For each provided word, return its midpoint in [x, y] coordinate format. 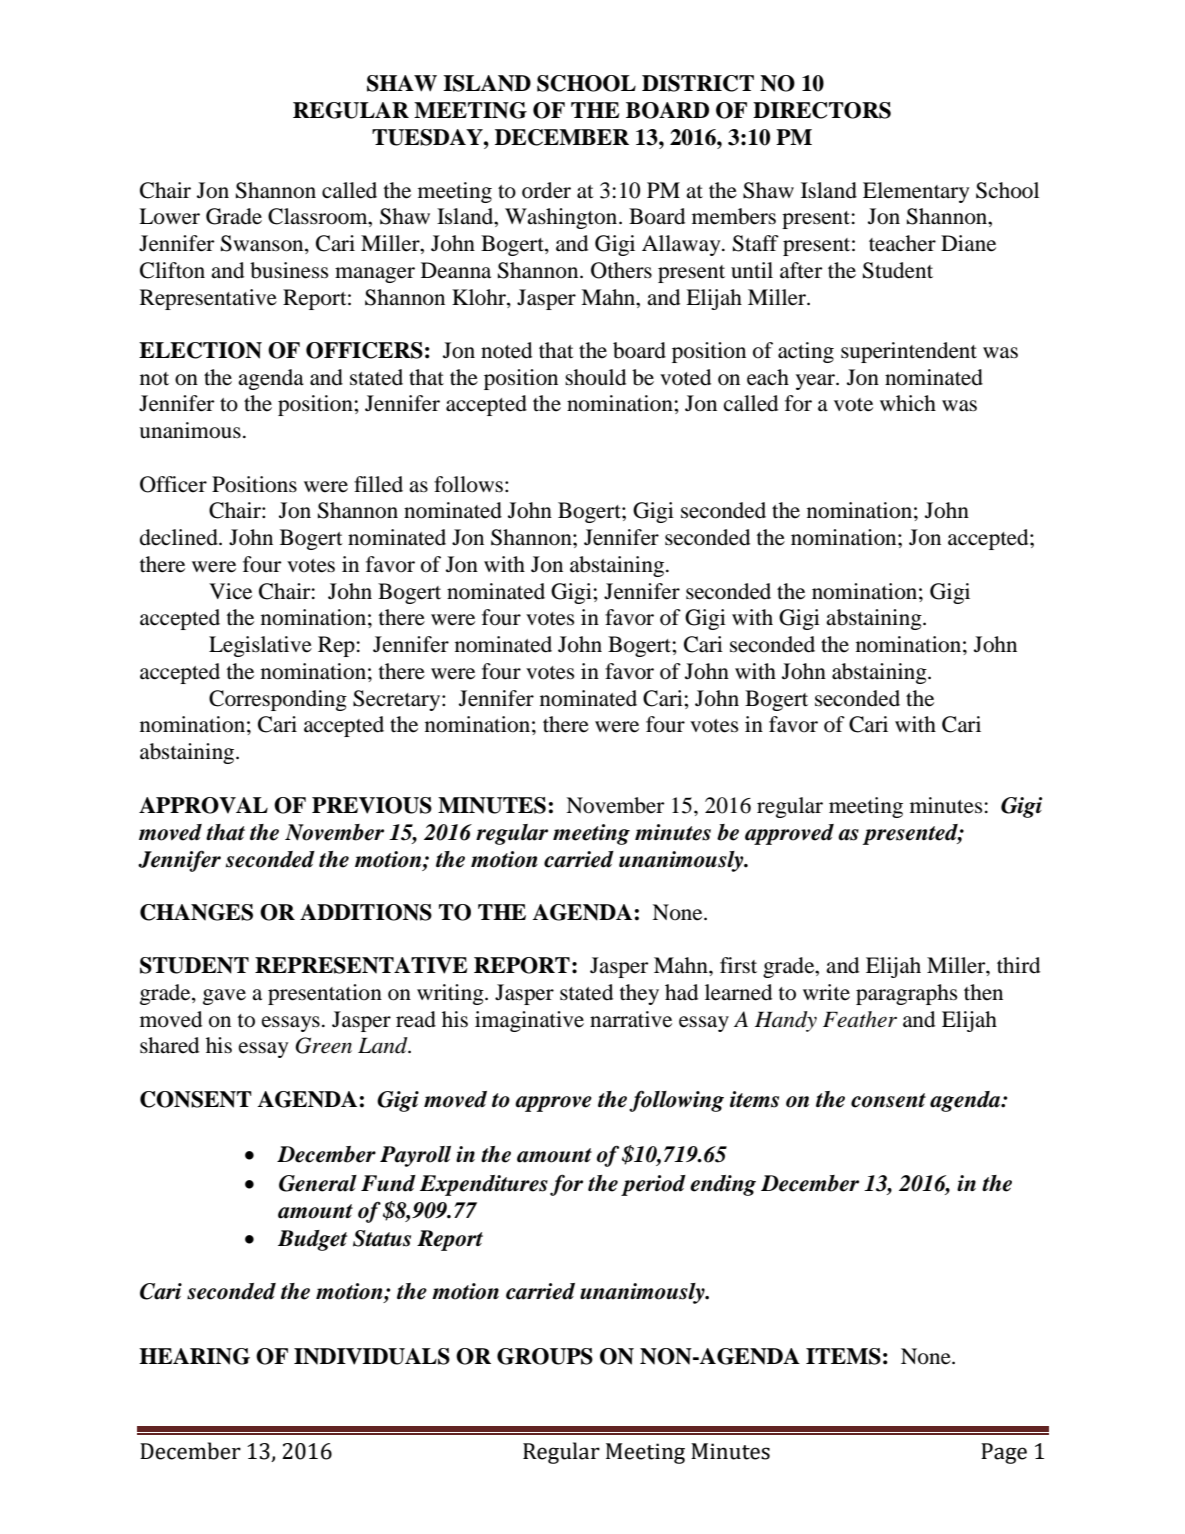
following [676, 1101]
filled [378, 484]
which [908, 403]
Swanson [263, 244]
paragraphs [906, 994]
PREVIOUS [372, 805]
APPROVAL [203, 805]
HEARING [194, 1356]
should [595, 377]
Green [323, 1045]
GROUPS [545, 1356]
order [546, 190]
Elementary [916, 192]
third [1018, 965]
